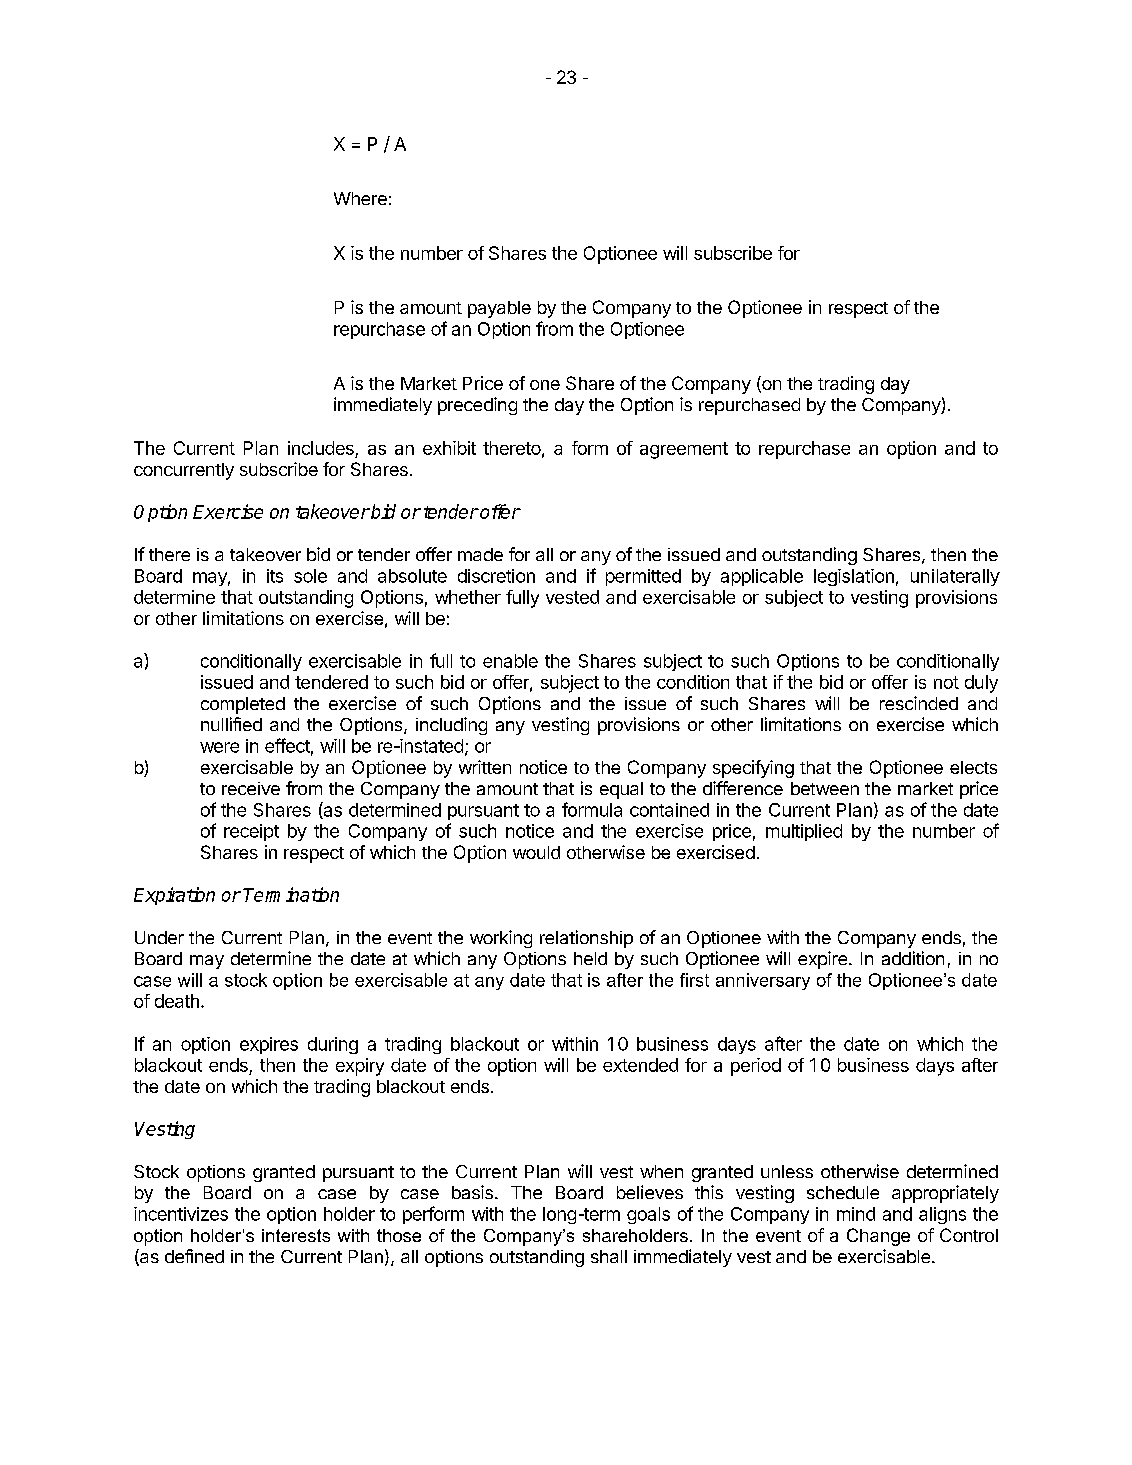  What do you see at coordinates (485, 767) in the screenshot?
I see `written` at bounding box center [485, 767].
